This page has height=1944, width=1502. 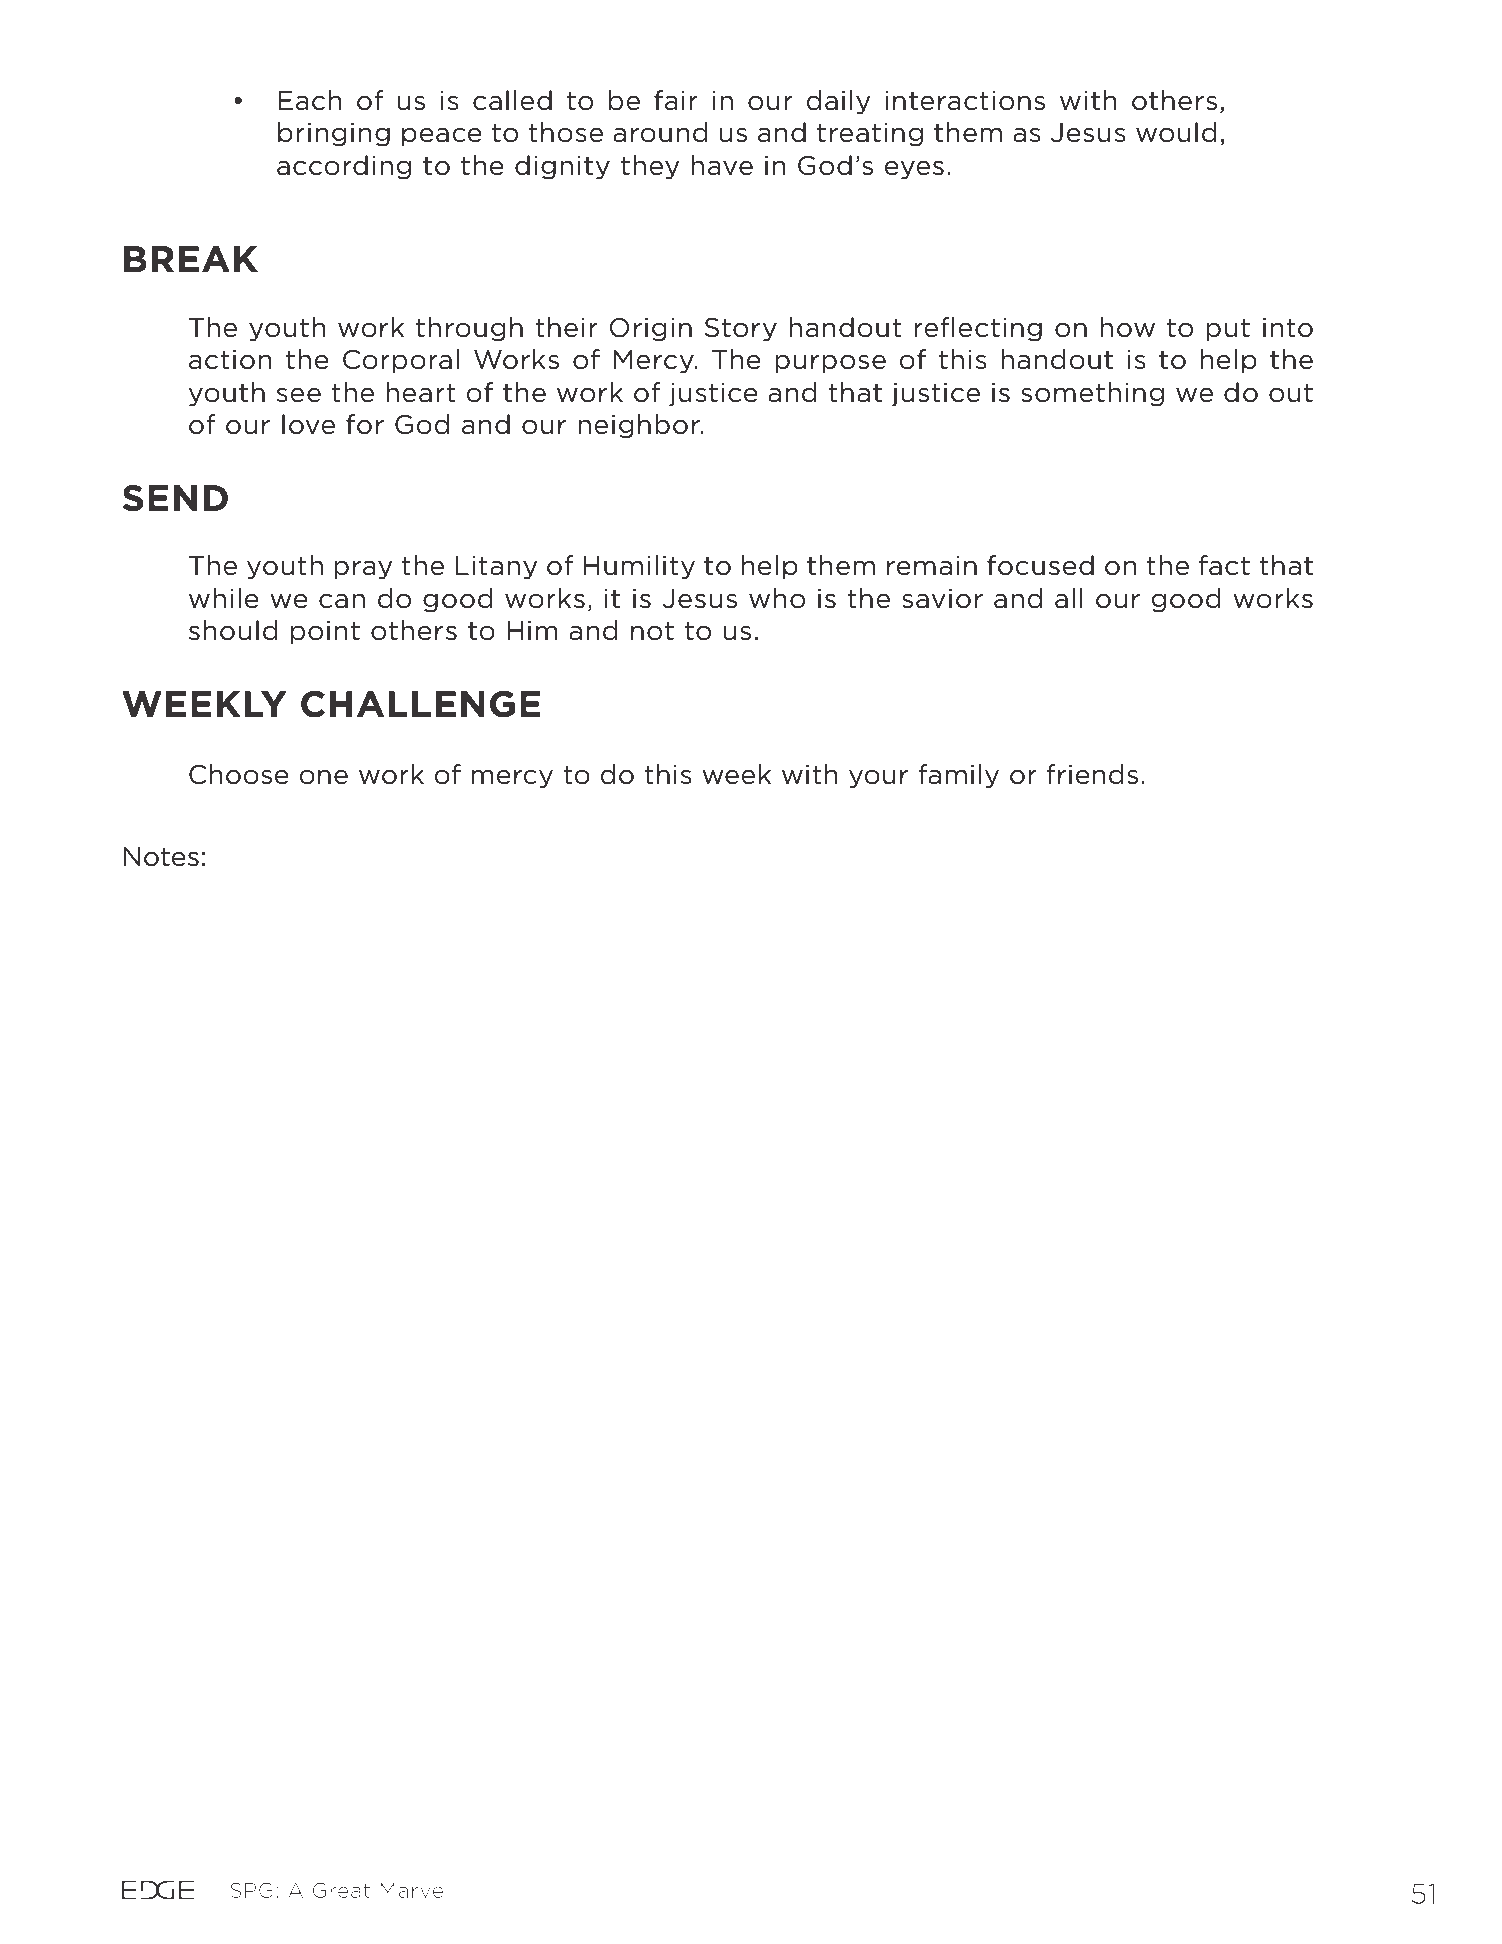 I want to click on would, so click(x=1176, y=132).
